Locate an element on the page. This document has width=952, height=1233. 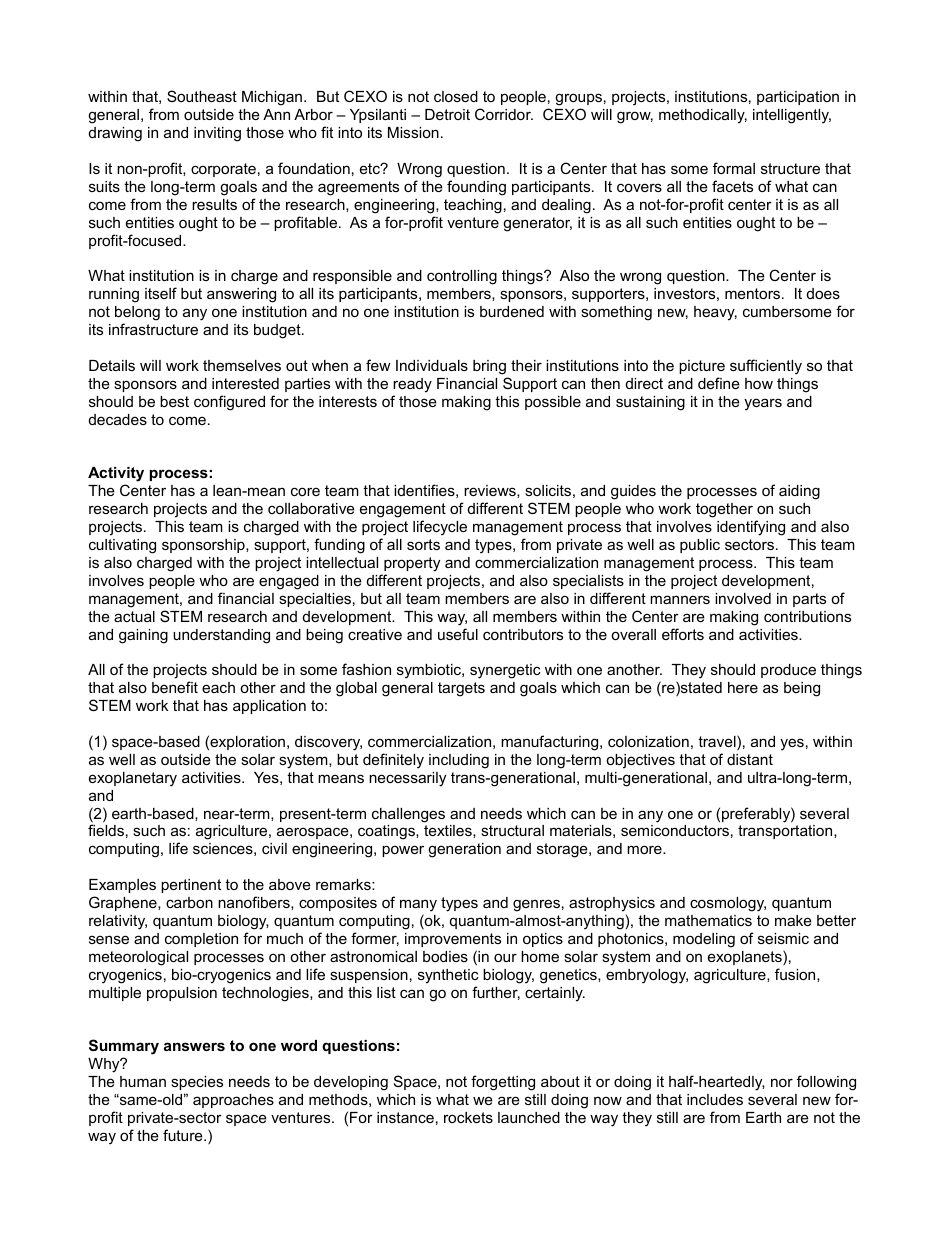
inviting is located at coordinates (217, 134).
